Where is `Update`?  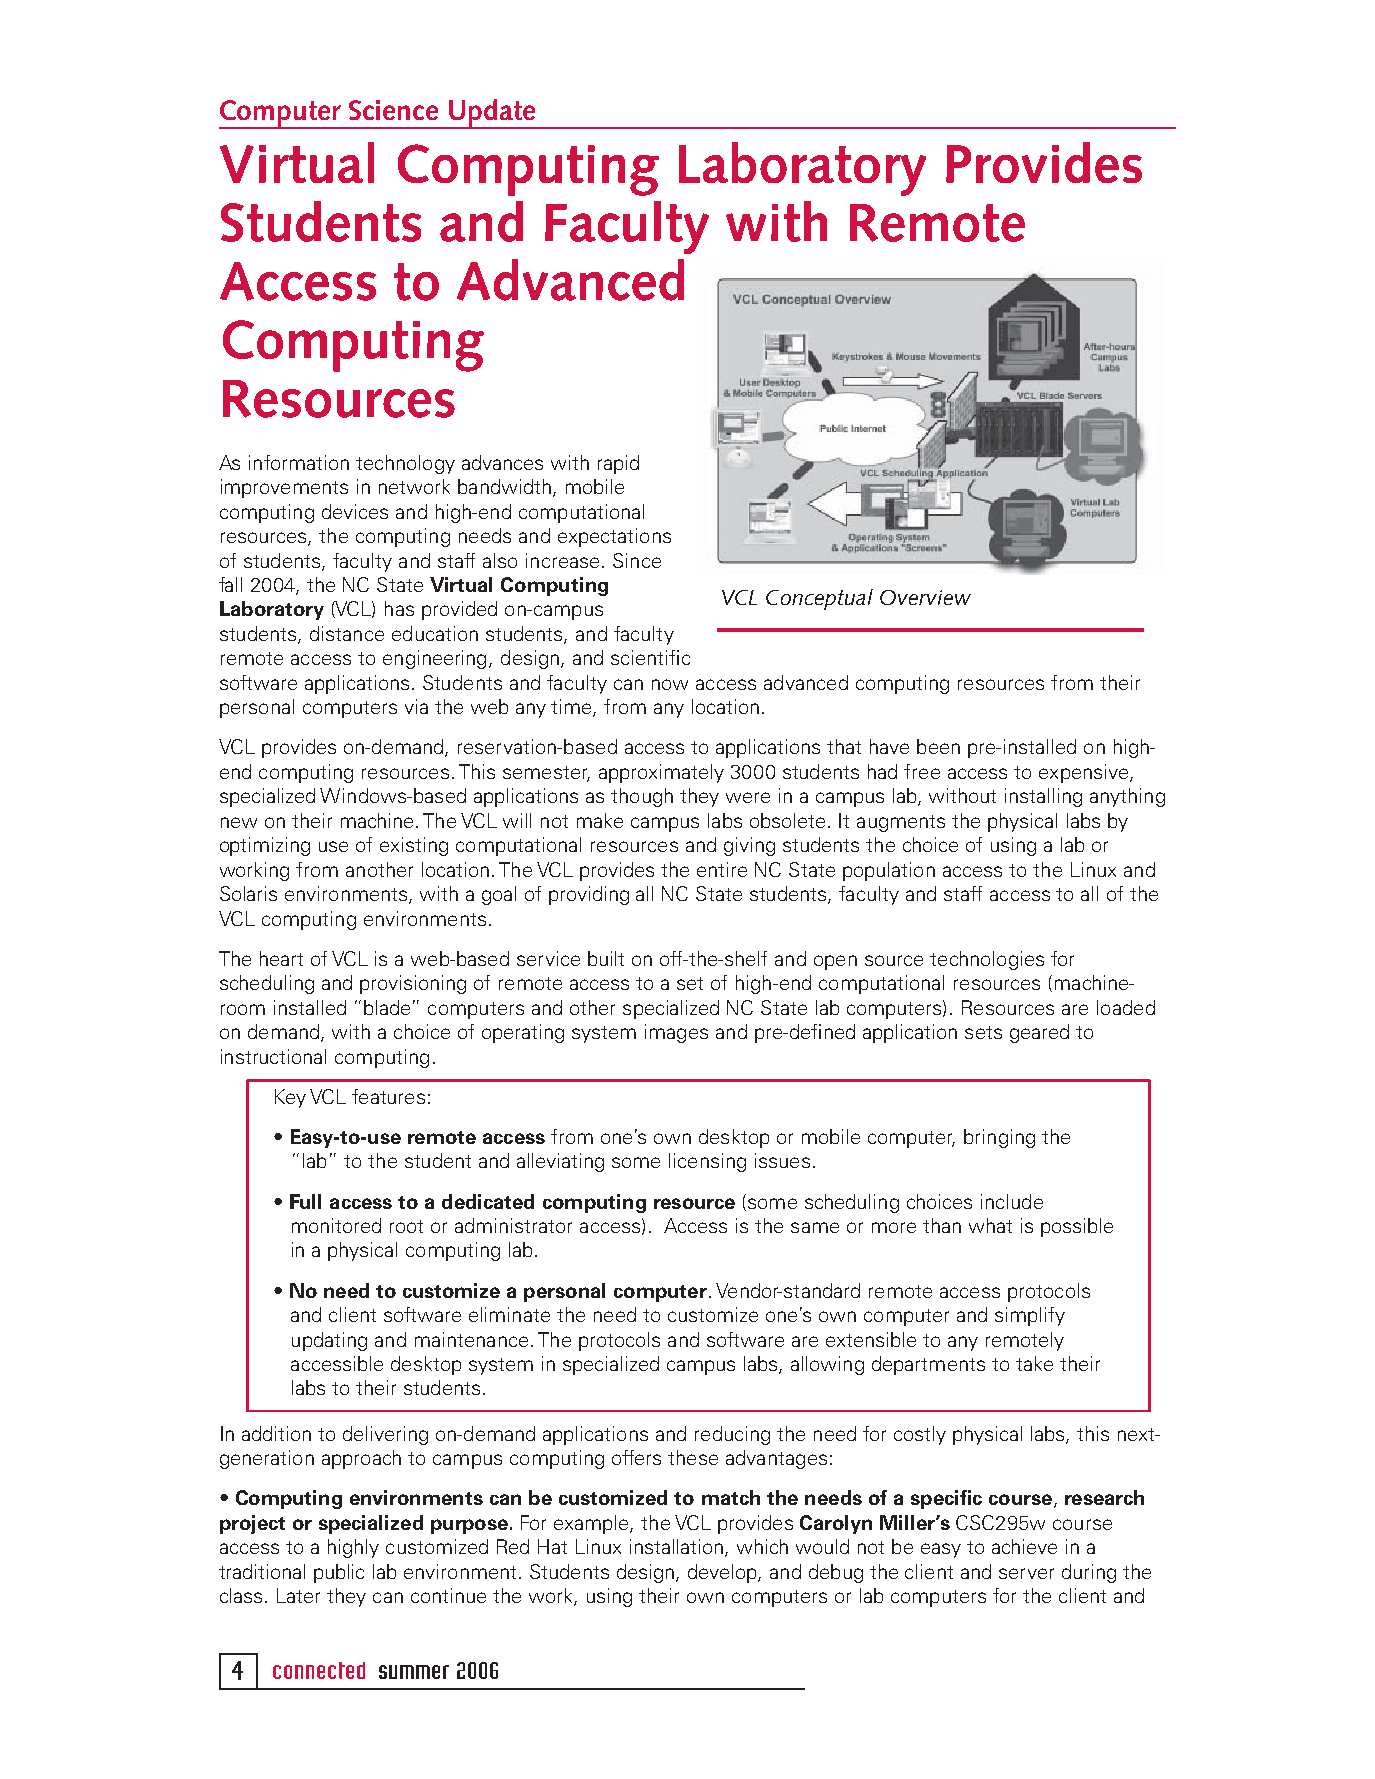
Update is located at coordinates (492, 114).
